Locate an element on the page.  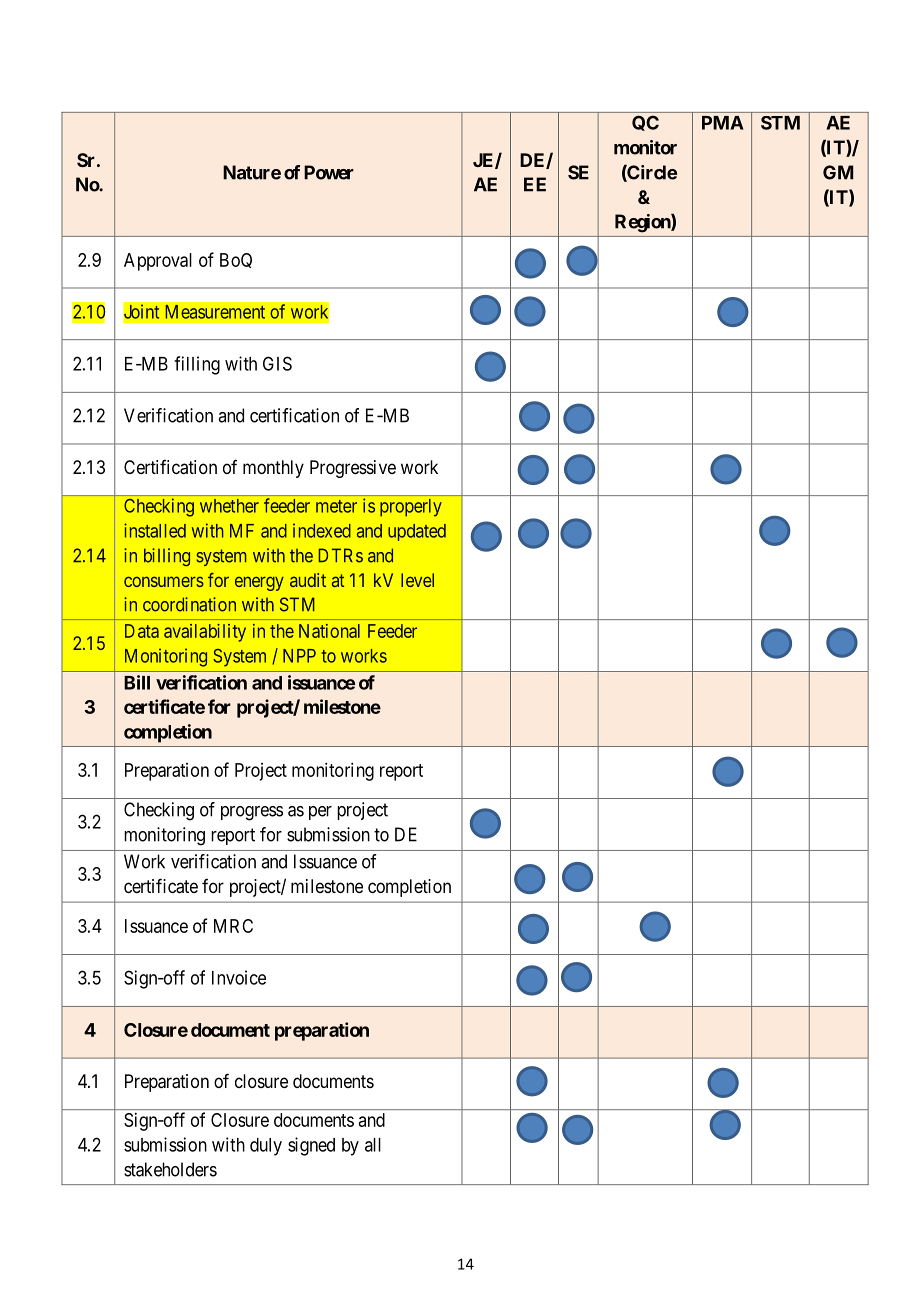
Power is located at coordinates (329, 172).
